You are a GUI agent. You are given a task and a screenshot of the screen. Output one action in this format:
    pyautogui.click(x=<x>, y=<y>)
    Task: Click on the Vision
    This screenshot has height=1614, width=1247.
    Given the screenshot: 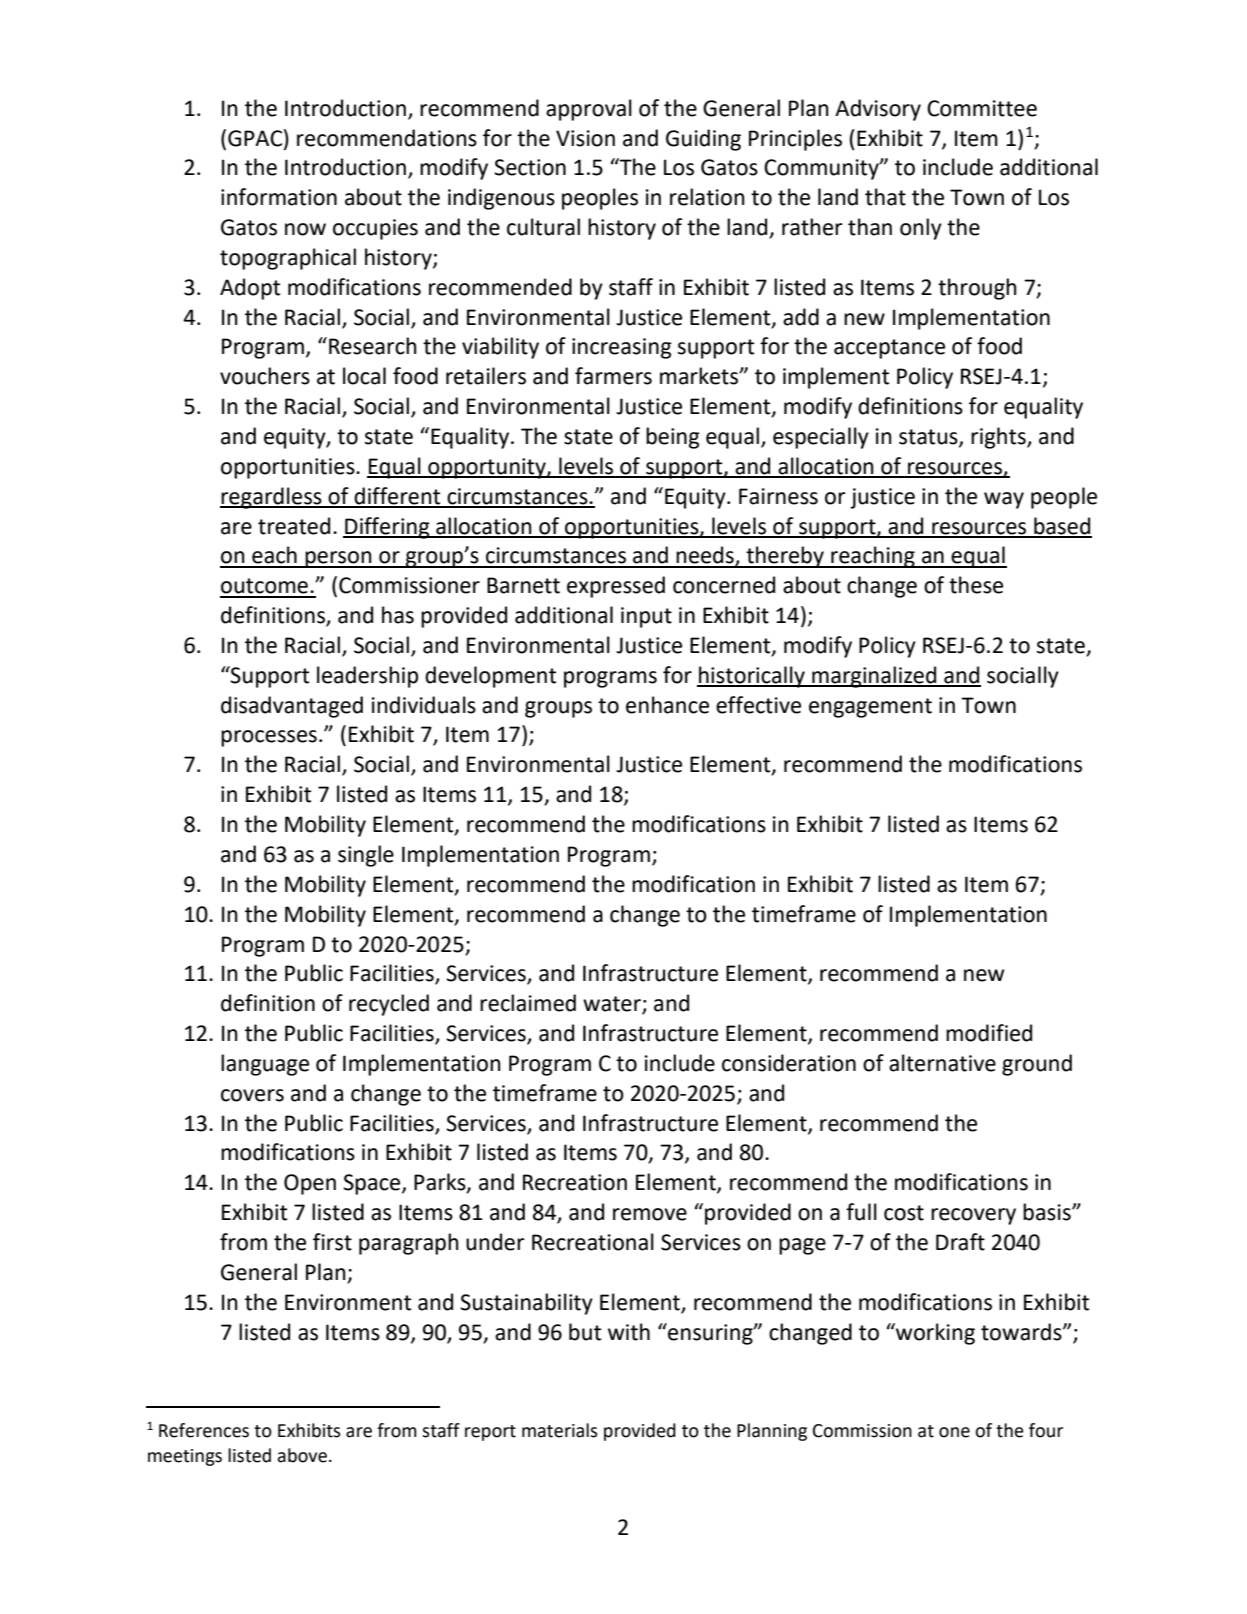 What is the action you would take?
    pyautogui.click(x=585, y=138)
